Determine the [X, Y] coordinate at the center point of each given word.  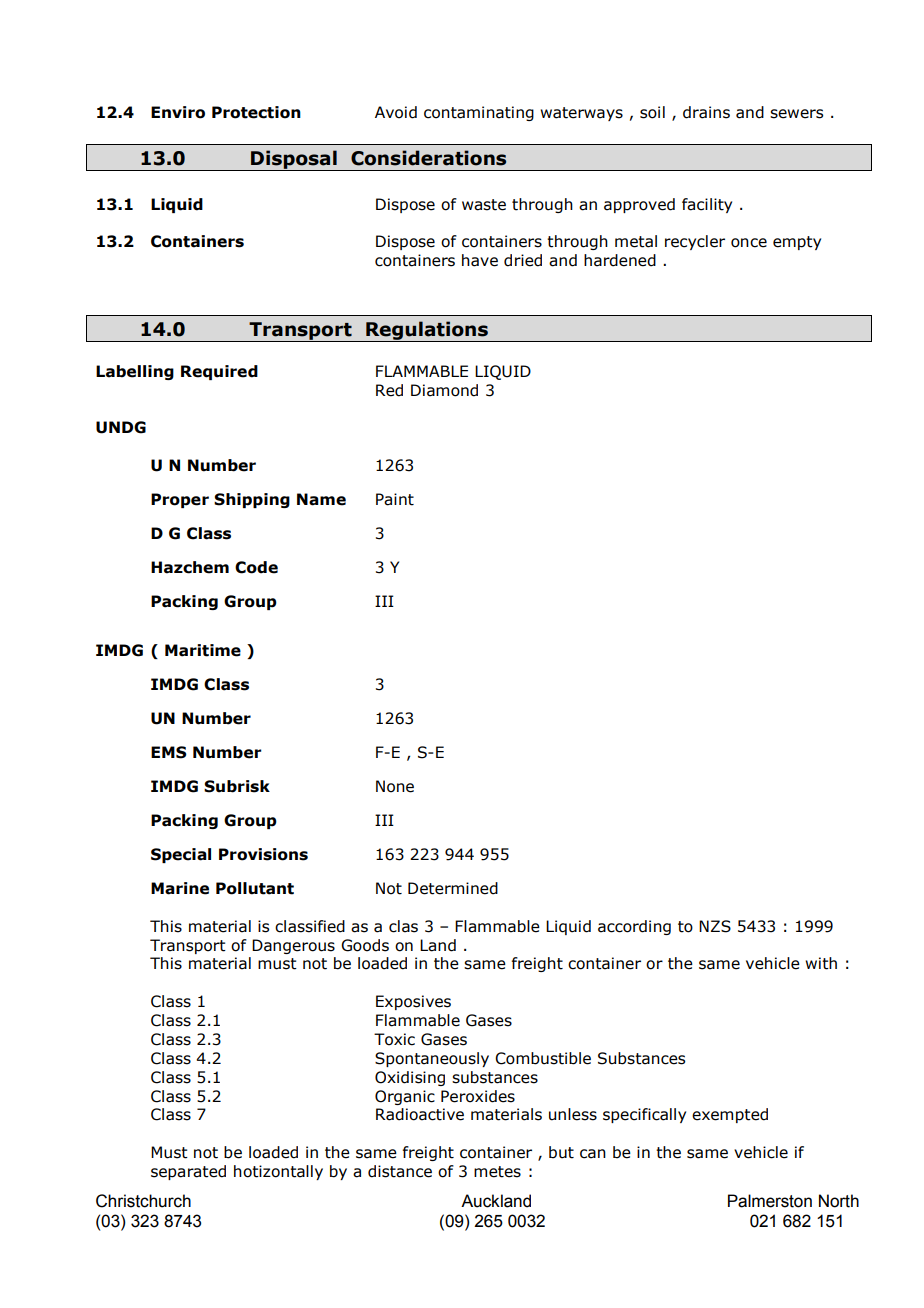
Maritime [203, 650]
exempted [730, 1115]
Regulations [427, 331]
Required [219, 372]
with [821, 963]
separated [188, 1172]
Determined [453, 888]
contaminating [479, 113]
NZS [715, 926]
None [395, 786]
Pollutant [255, 888]
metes [497, 1172]
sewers [796, 114]
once [749, 243]
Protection [256, 112]
